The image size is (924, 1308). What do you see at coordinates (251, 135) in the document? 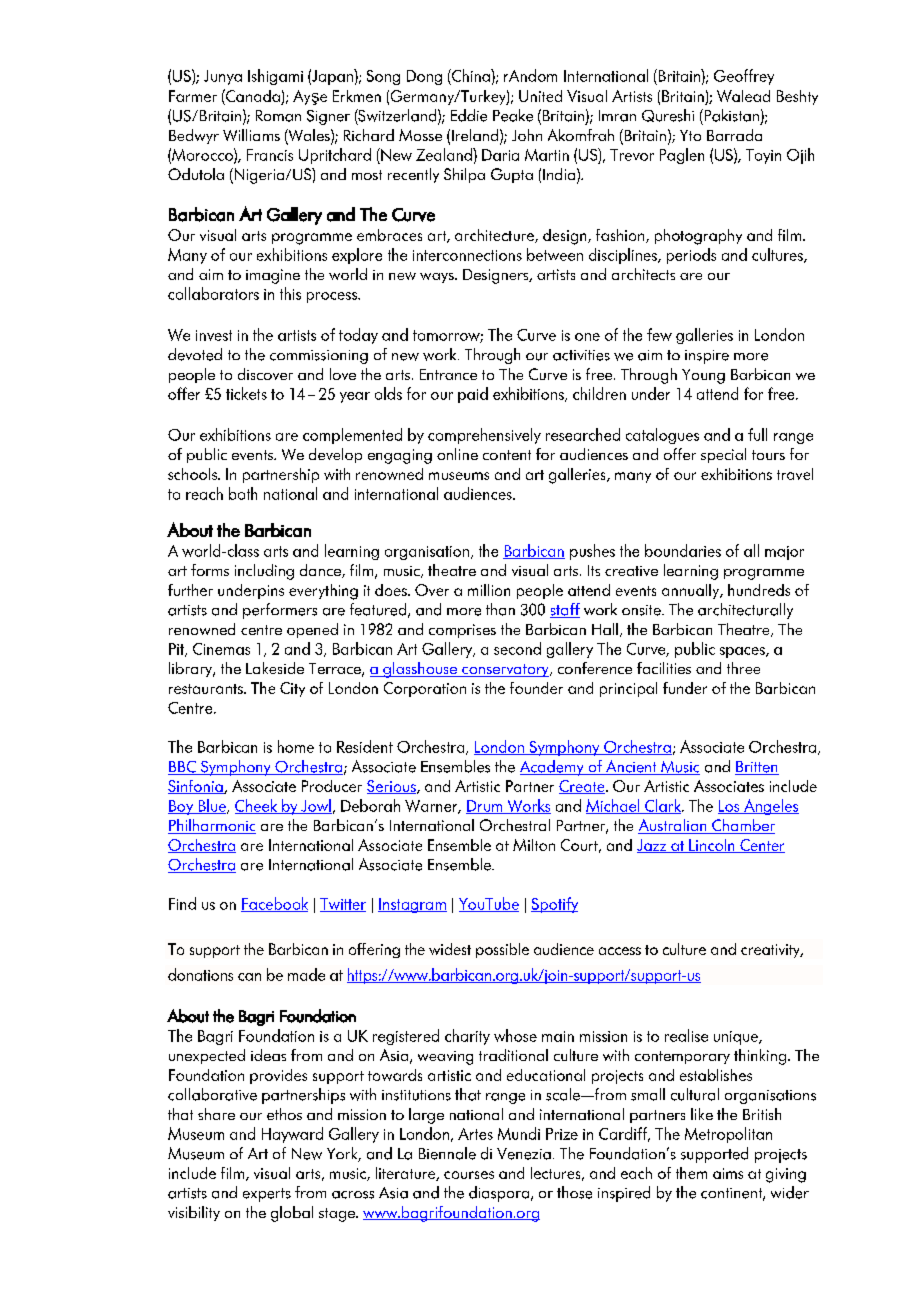
I see `Williams` at bounding box center [251, 135].
